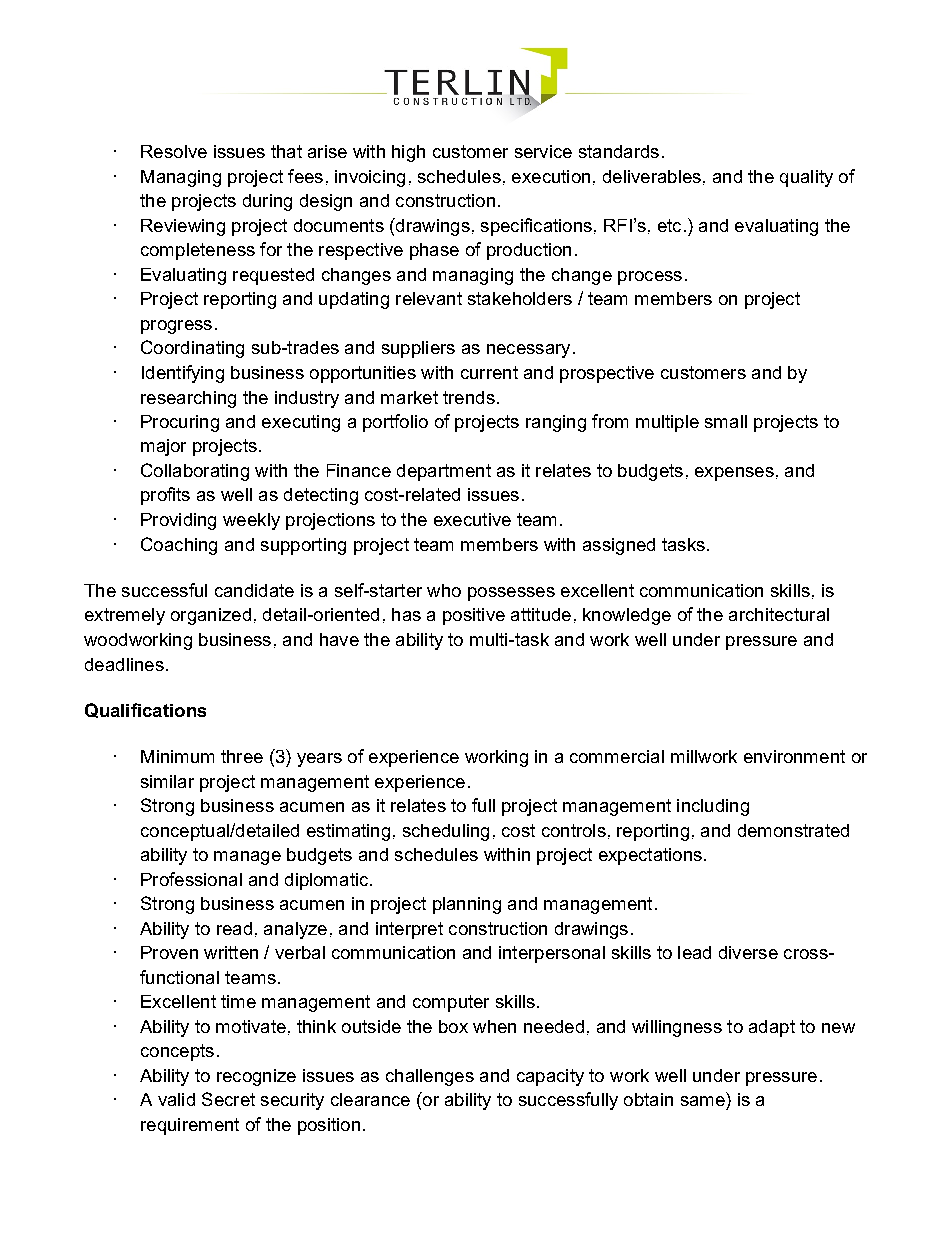  I want to click on same, so click(703, 1101).
